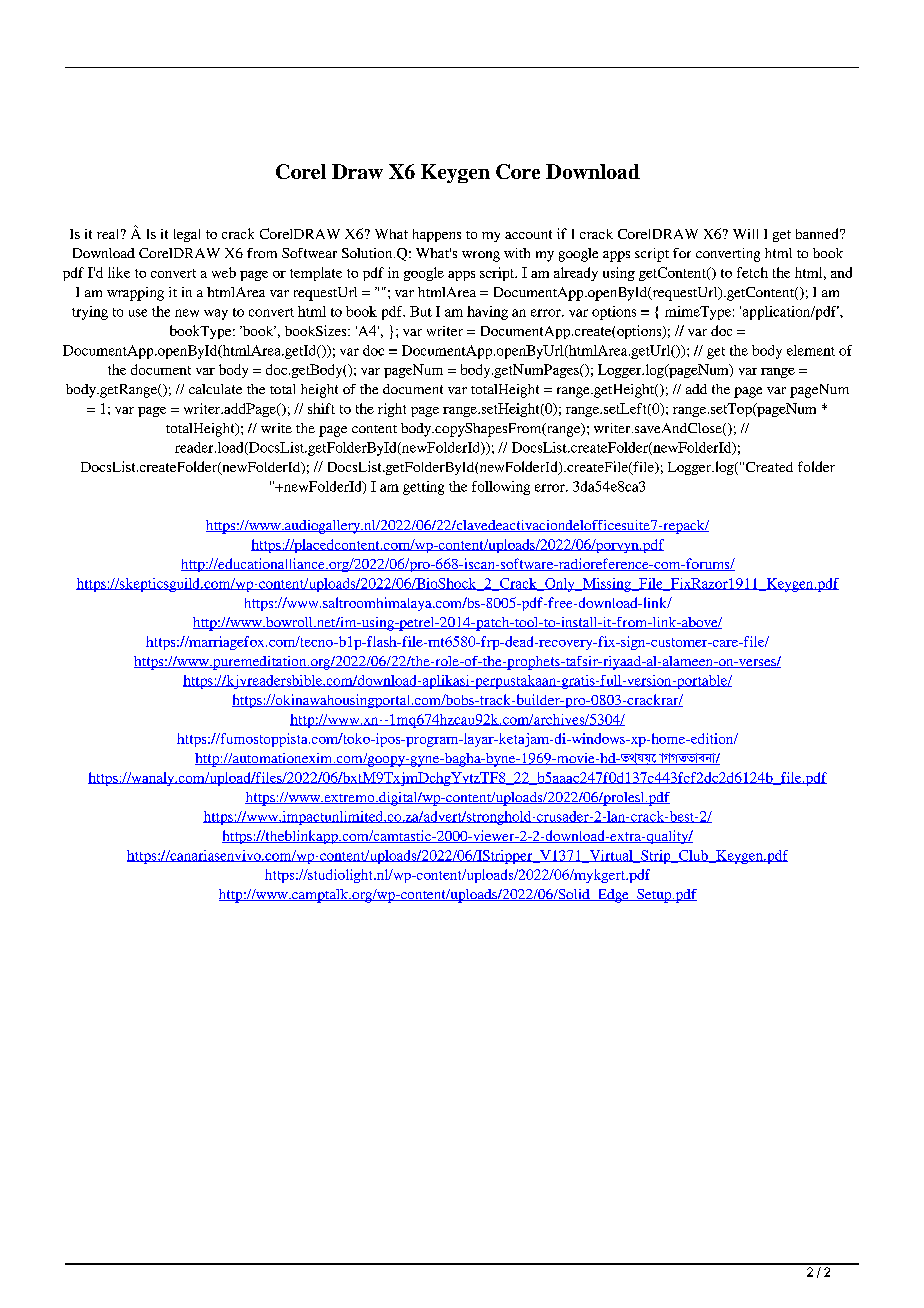  Describe the element at coordinates (487, 313) in the page. I see `having` at that location.
